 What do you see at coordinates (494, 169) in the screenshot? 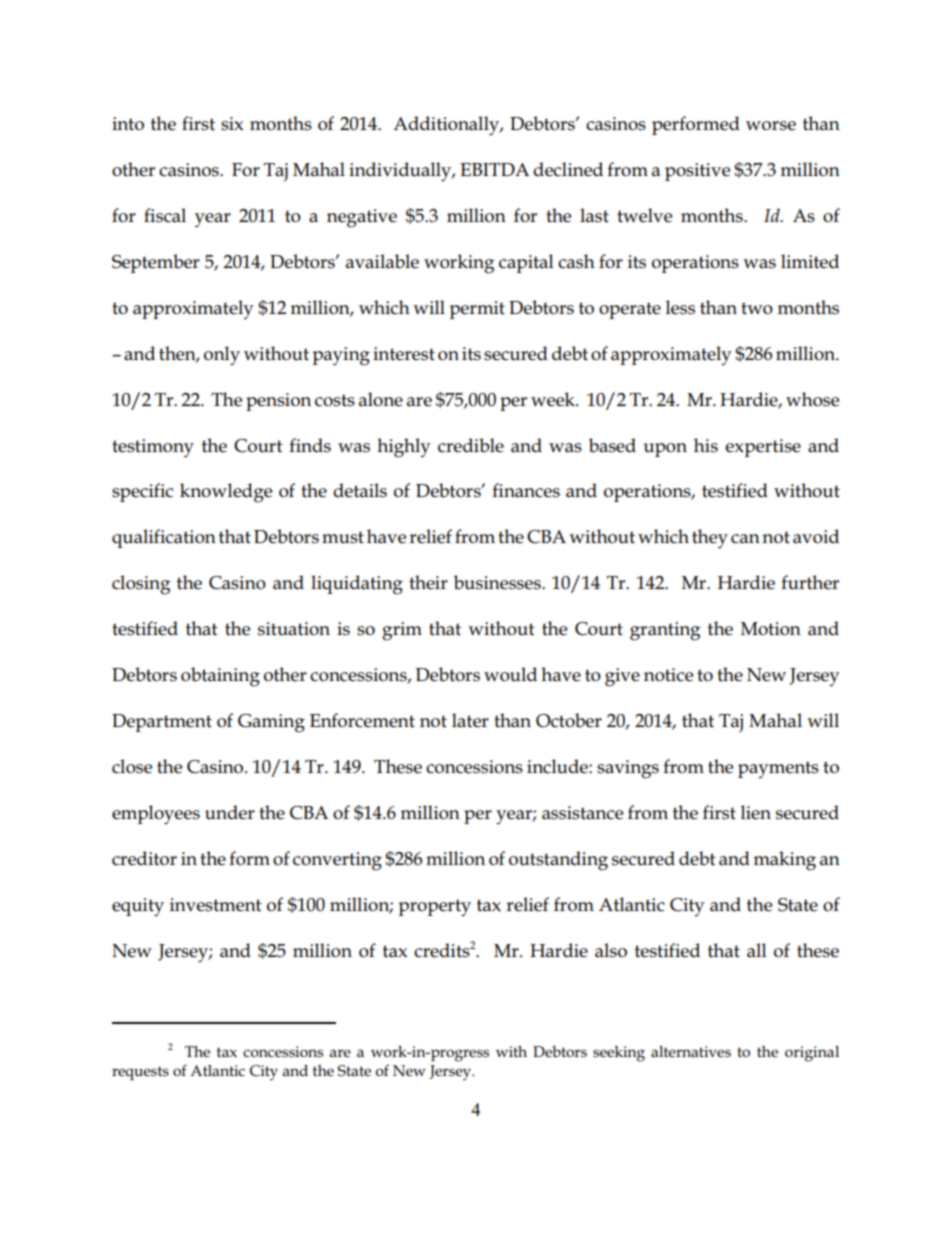
I see `EBITDA` at bounding box center [494, 169].
